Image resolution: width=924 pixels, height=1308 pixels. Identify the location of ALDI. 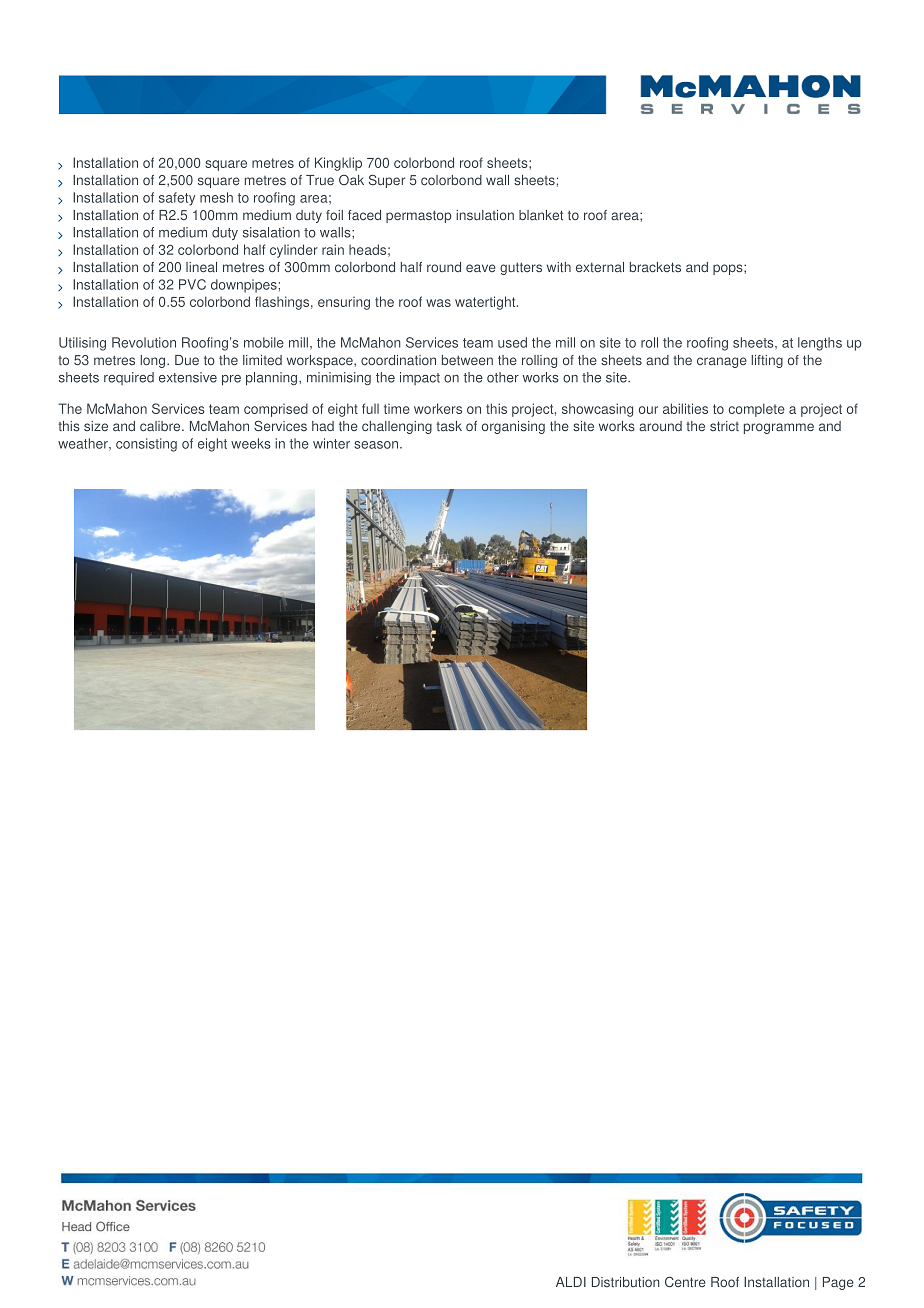
(571, 1282).
